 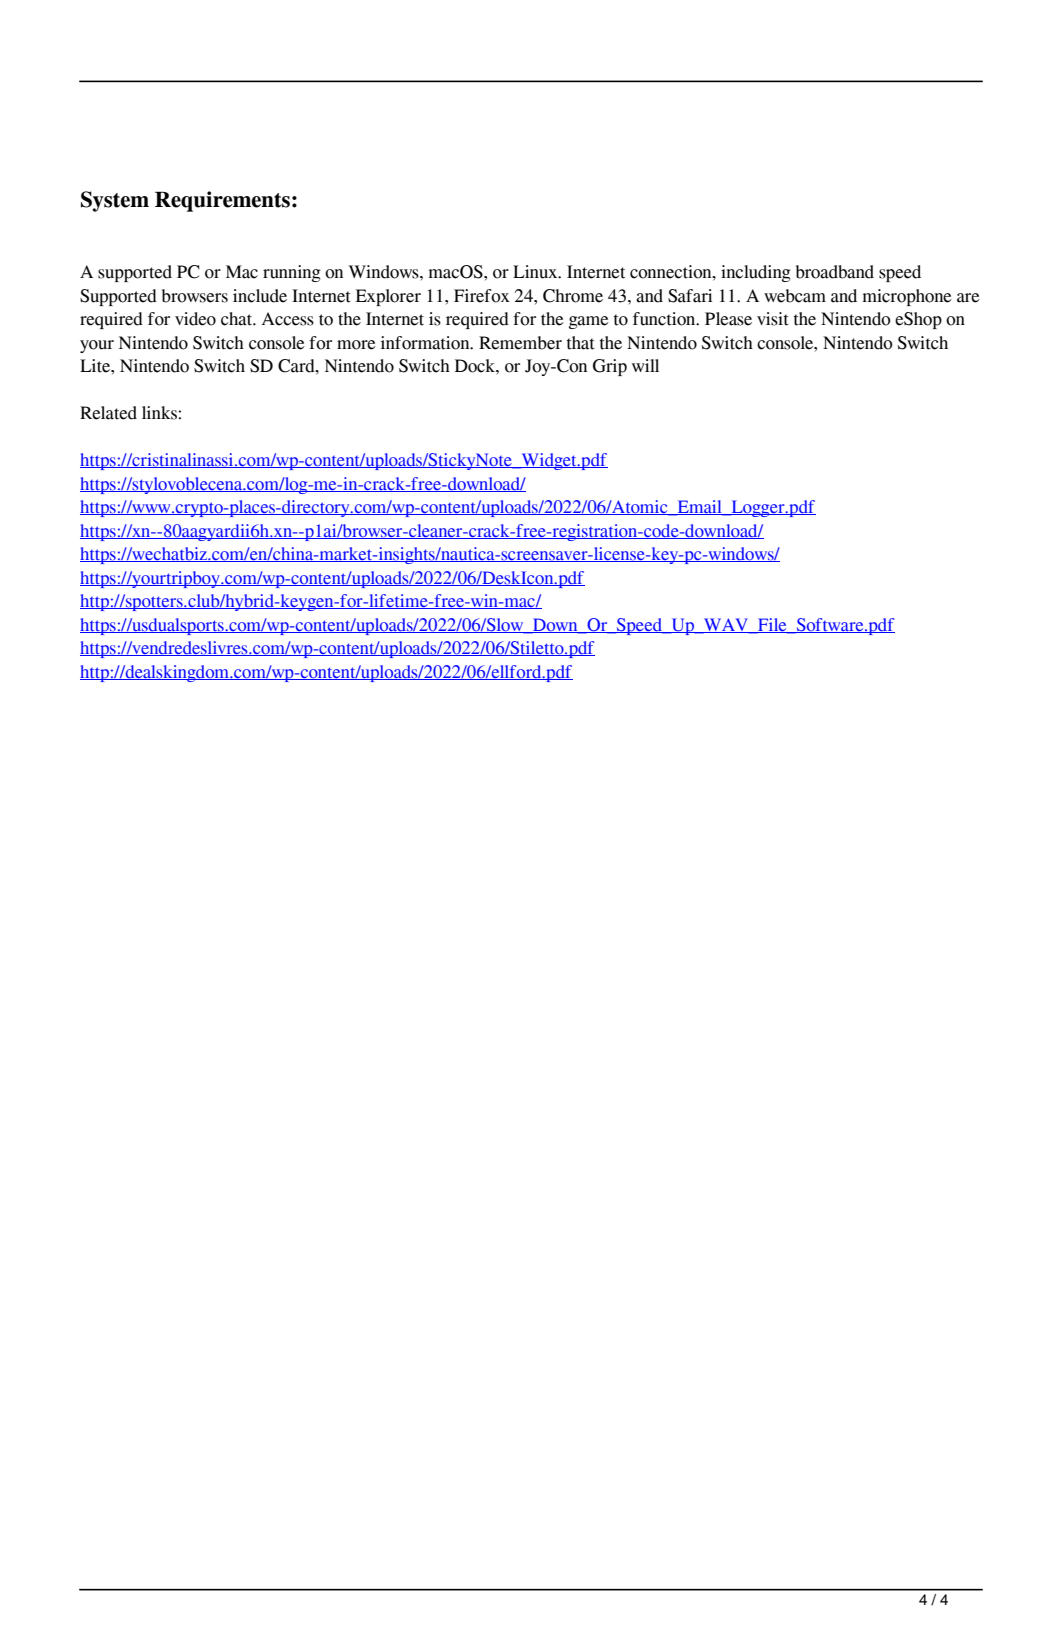 I want to click on links, so click(x=160, y=413).
